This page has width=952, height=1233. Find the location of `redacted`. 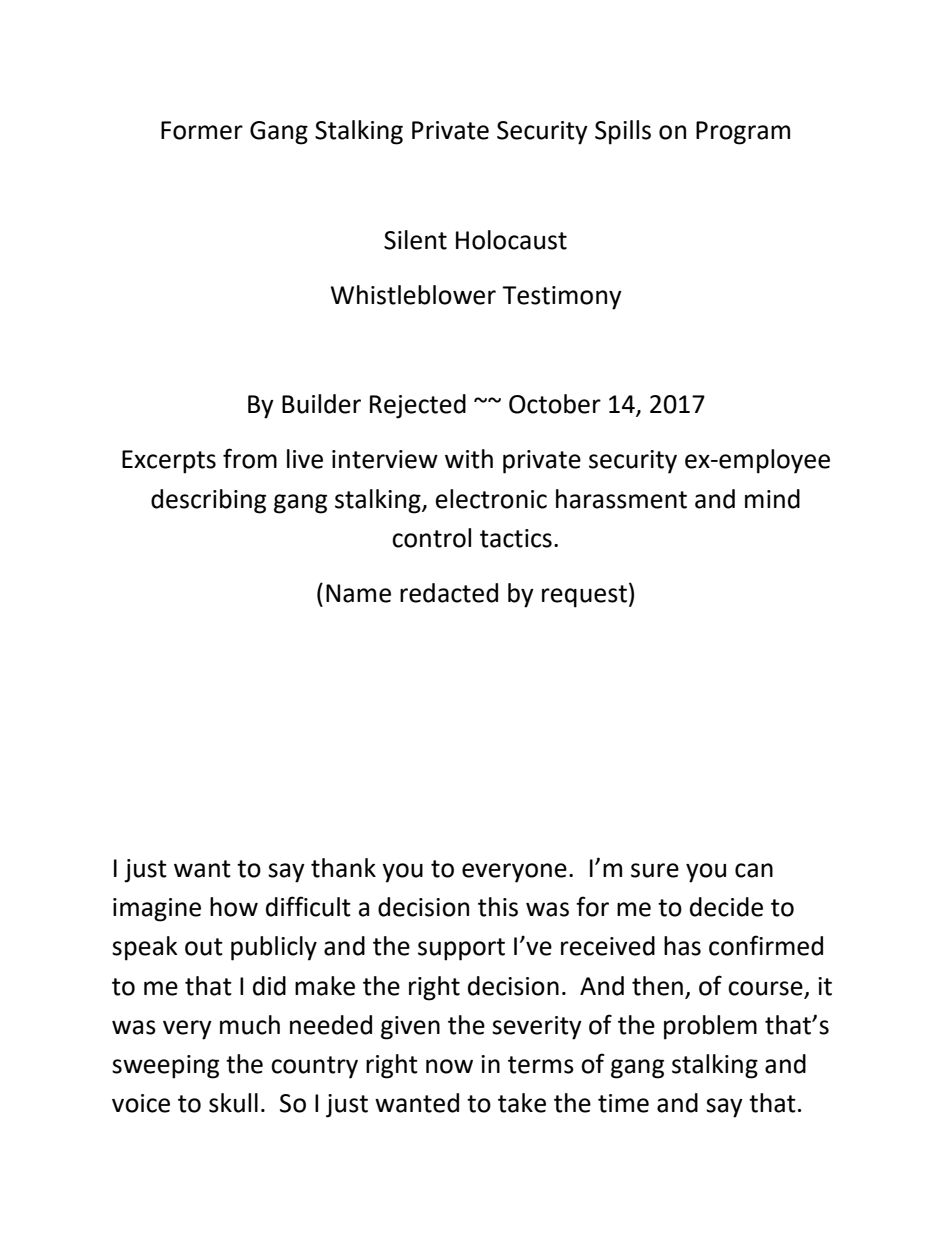

redacted is located at coordinates (449, 593).
